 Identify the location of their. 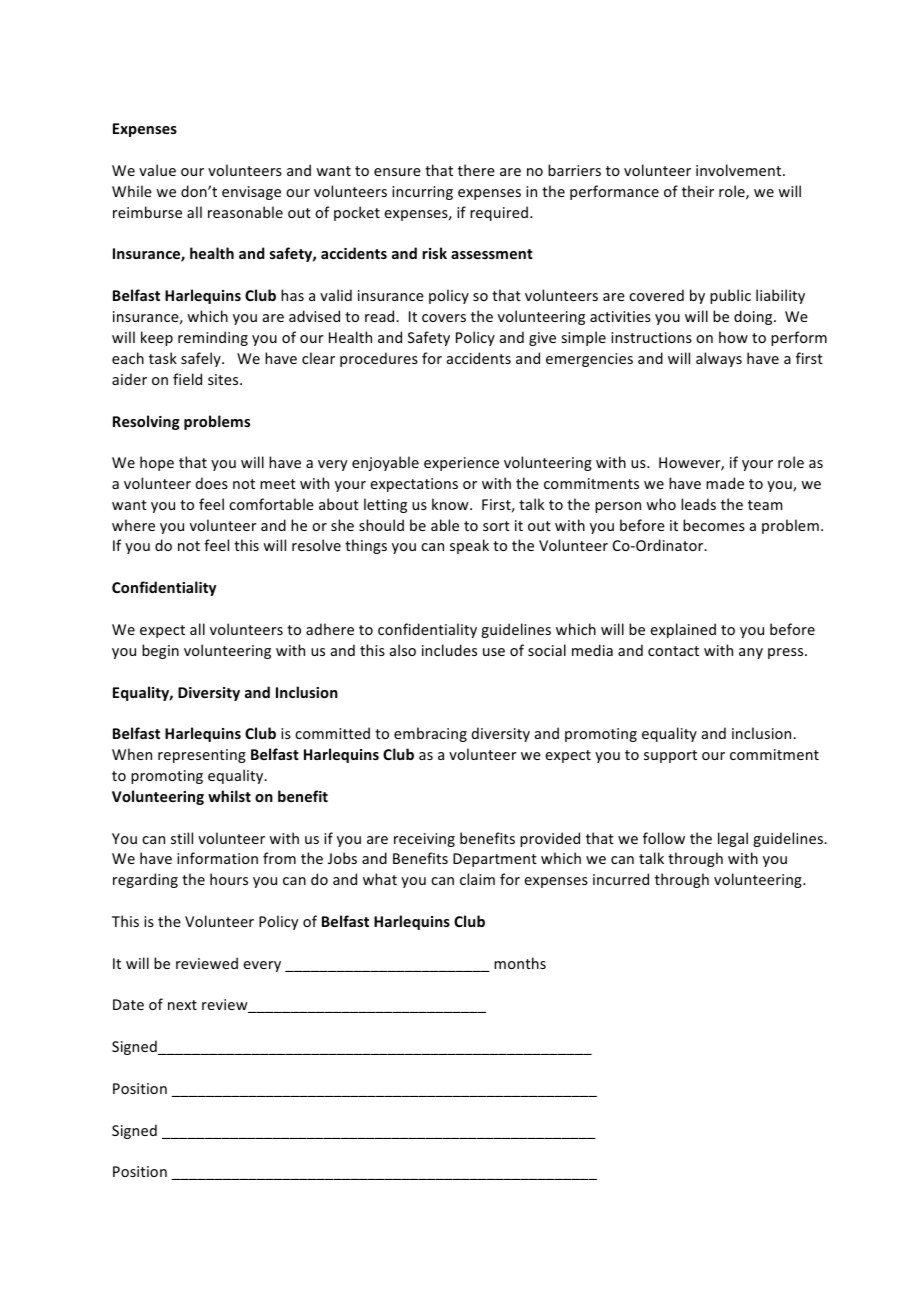
(698, 191).
